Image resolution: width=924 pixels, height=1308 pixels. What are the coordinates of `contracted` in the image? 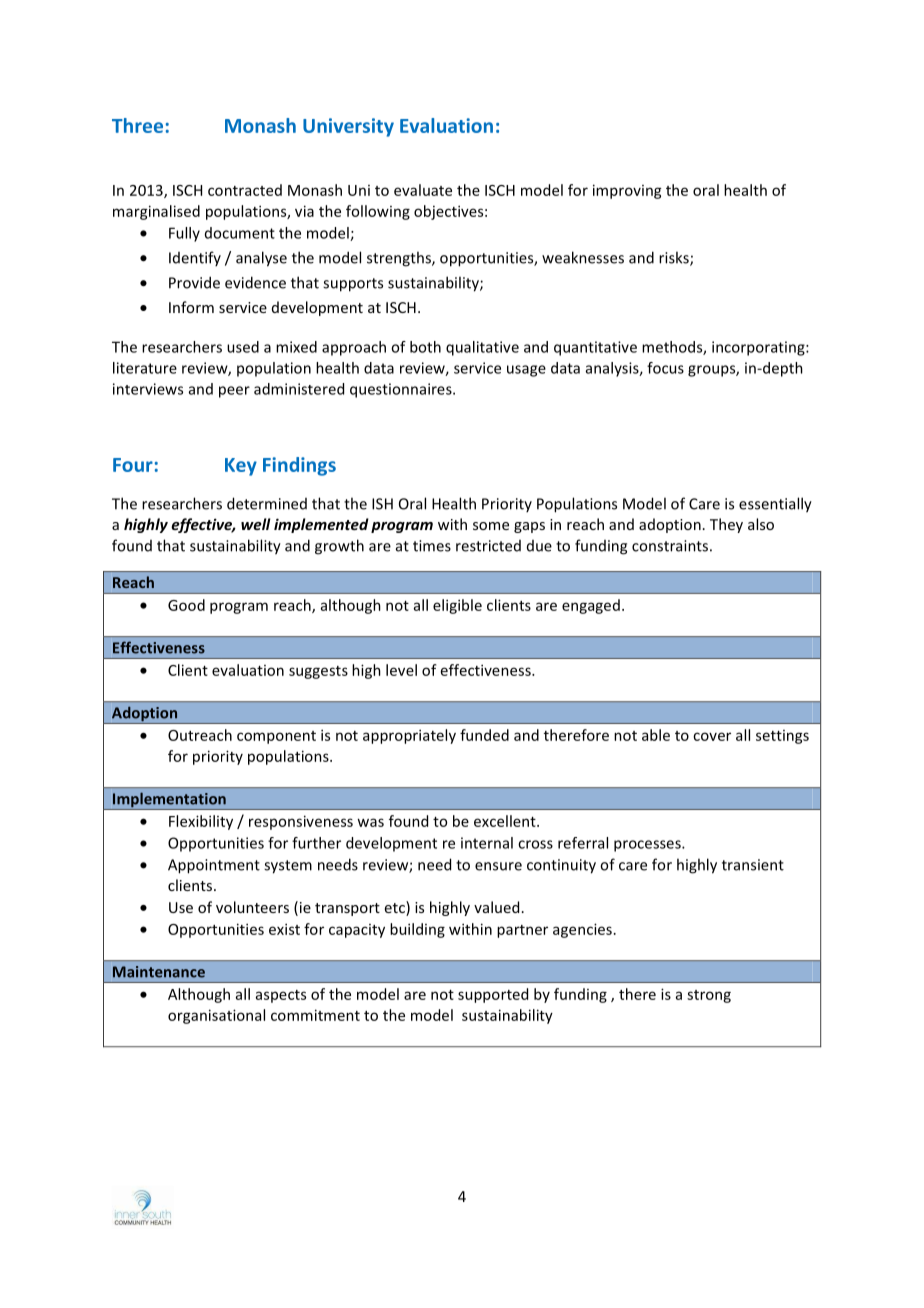 It's located at (245, 190).
